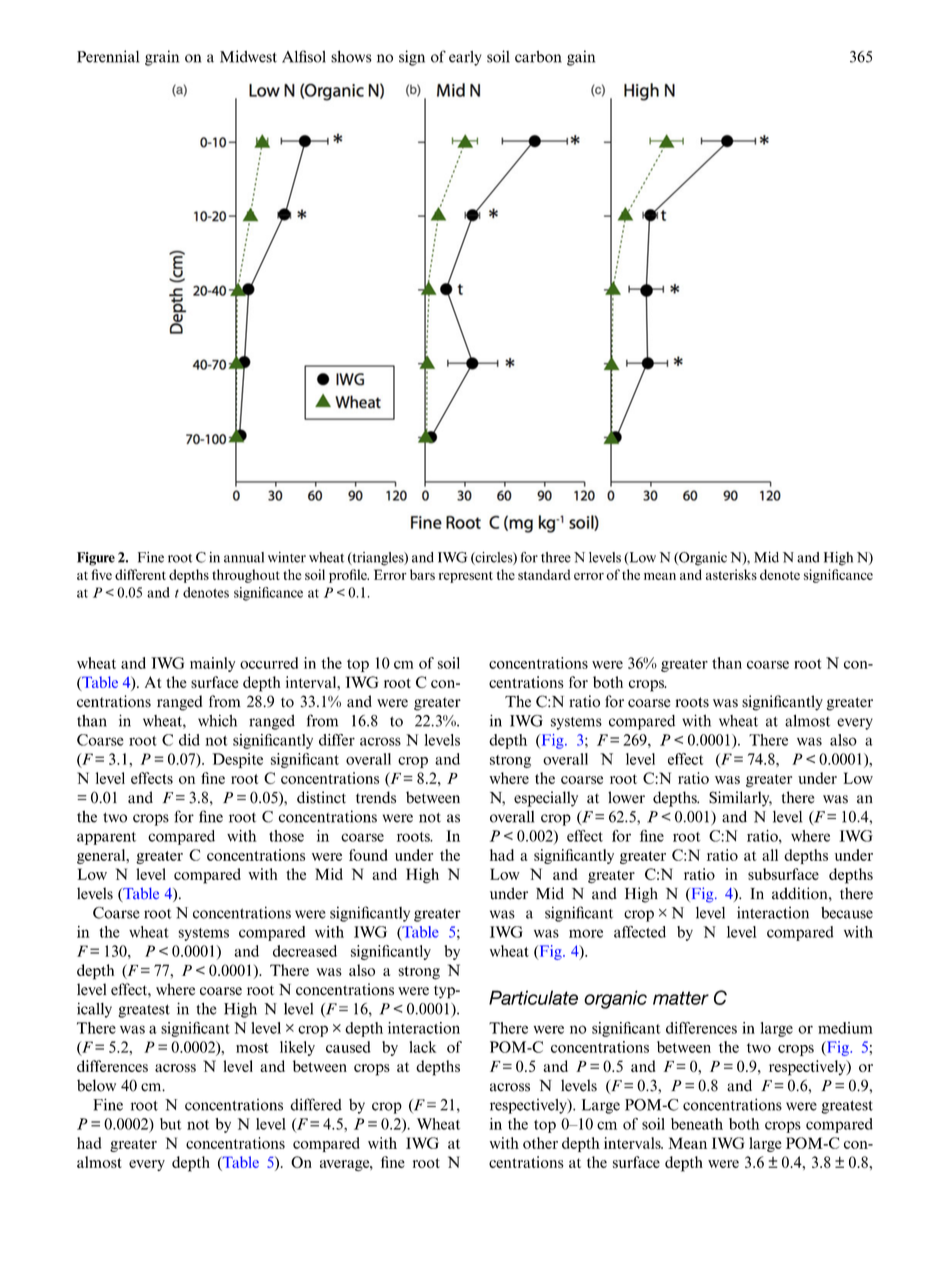 Image resolution: width=952 pixels, height=1270 pixels. Describe the element at coordinates (465, 58) in the document. I see `early` at that location.
